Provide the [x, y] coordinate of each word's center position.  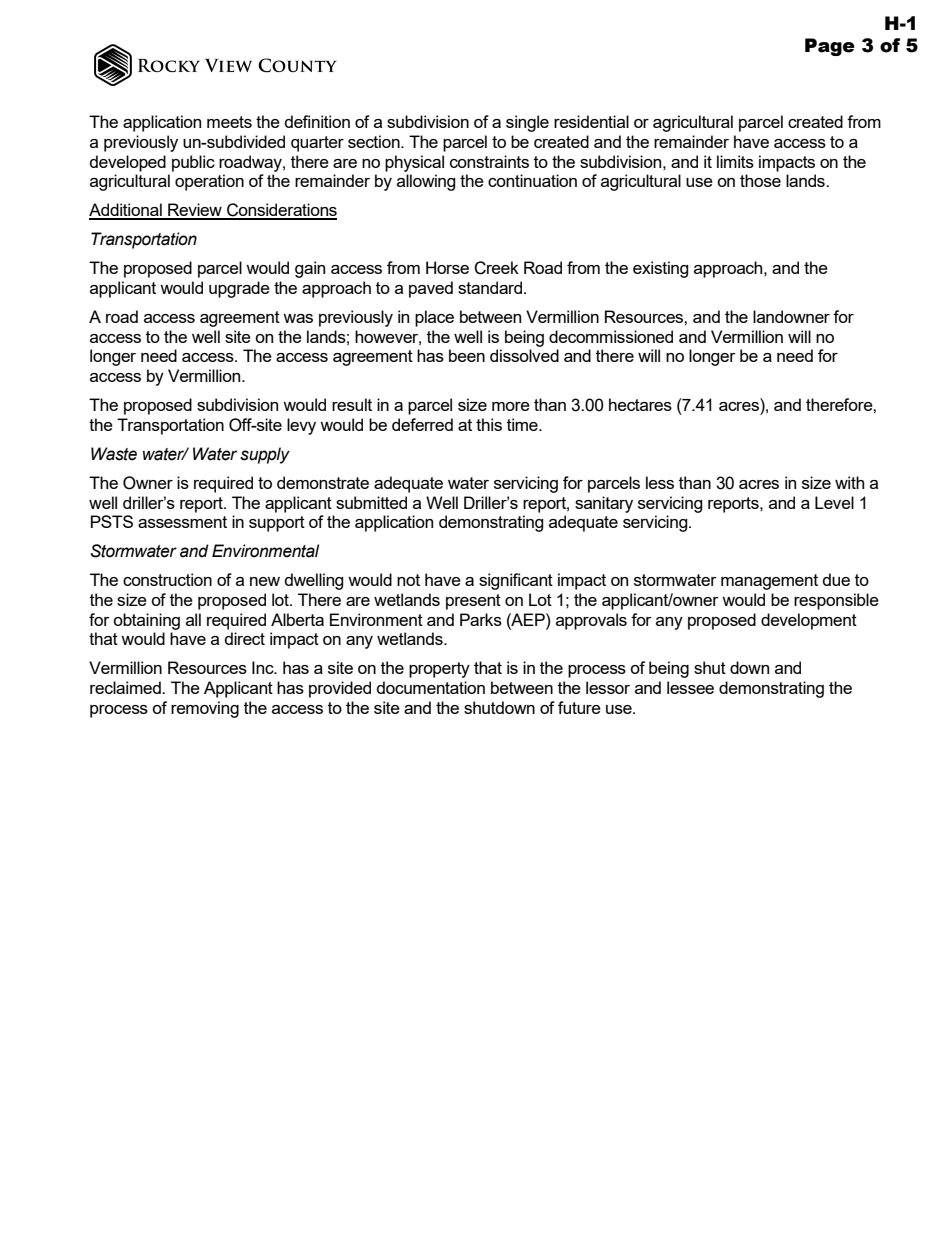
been [467, 355]
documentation [431, 687]
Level [834, 502]
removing [205, 709]
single [527, 123]
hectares [640, 404]
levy [301, 426]
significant [516, 581]
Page [830, 47]
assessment [182, 522]
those [760, 180]
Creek [496, 268]
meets [229, 122]
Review [195, 211]
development [809, 621]
